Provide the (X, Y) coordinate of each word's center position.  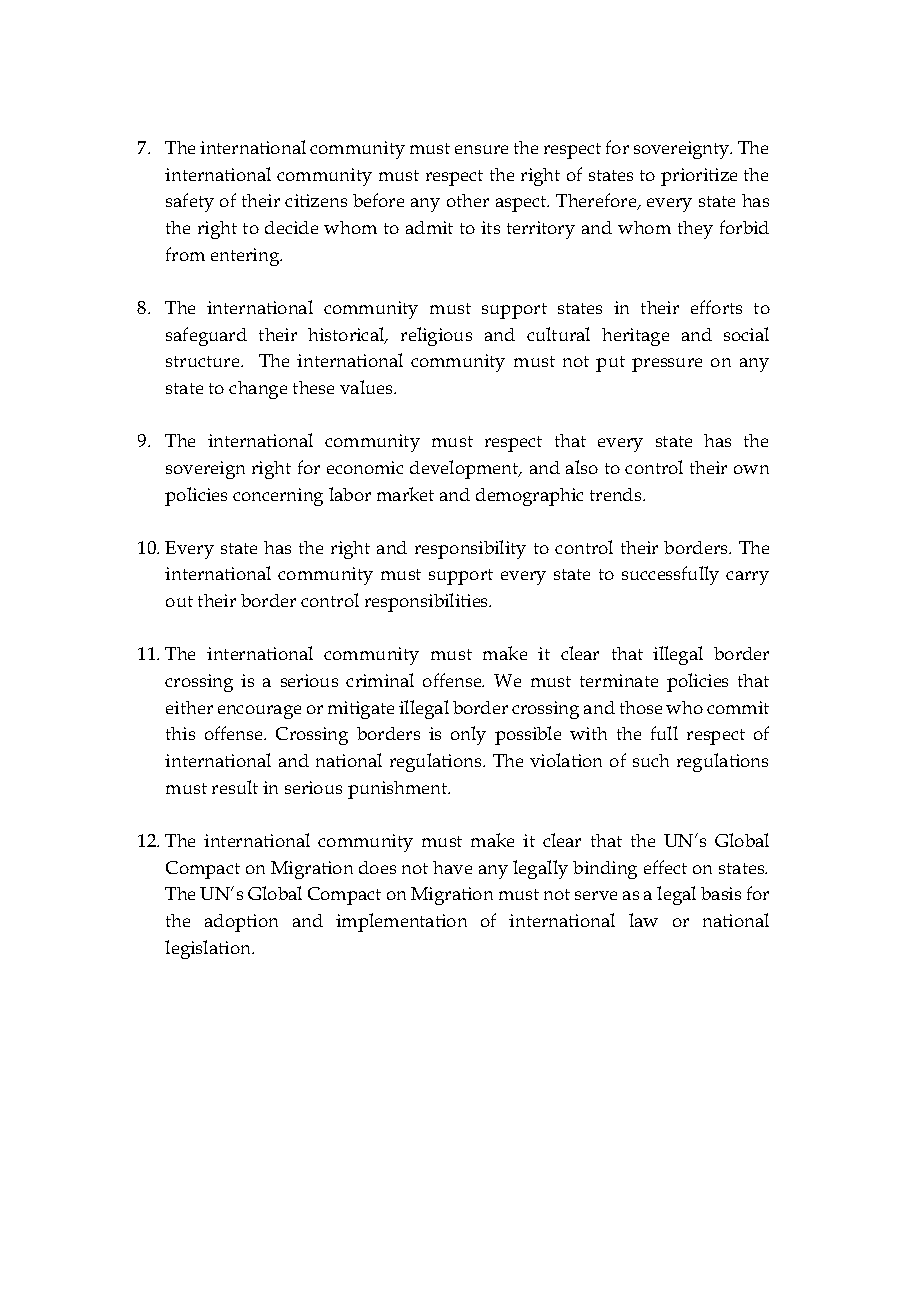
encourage (259, 712)
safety (190, 202)
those (641, 707)
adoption (241, 923)
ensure (481, 149)
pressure (667, 365)
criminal (380, 680)
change (258, 390)
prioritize (699, 177)
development (465, 469)
